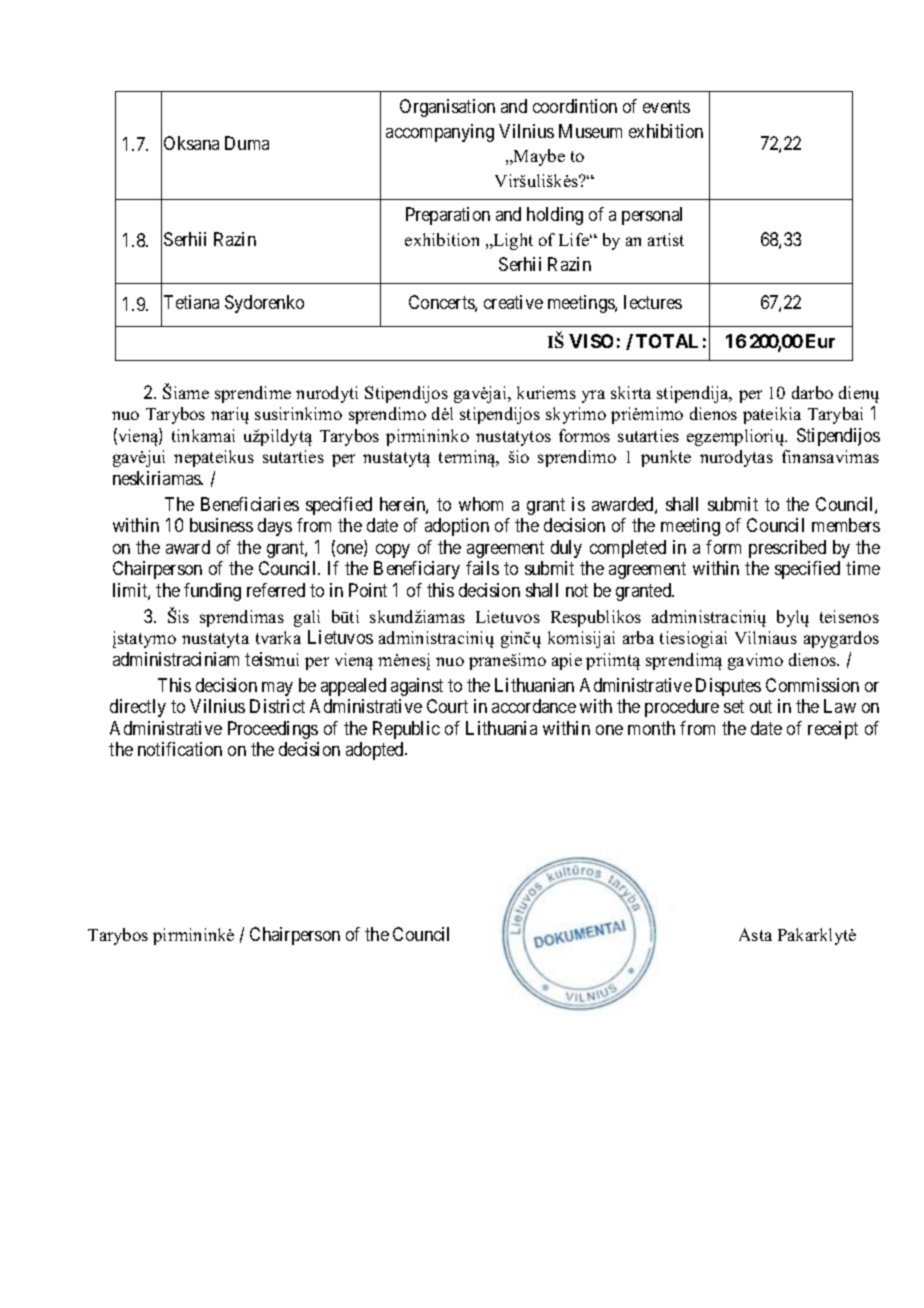  Describe the element at coordinates (787, 549) in the page. I see `prescribed` at that location.
